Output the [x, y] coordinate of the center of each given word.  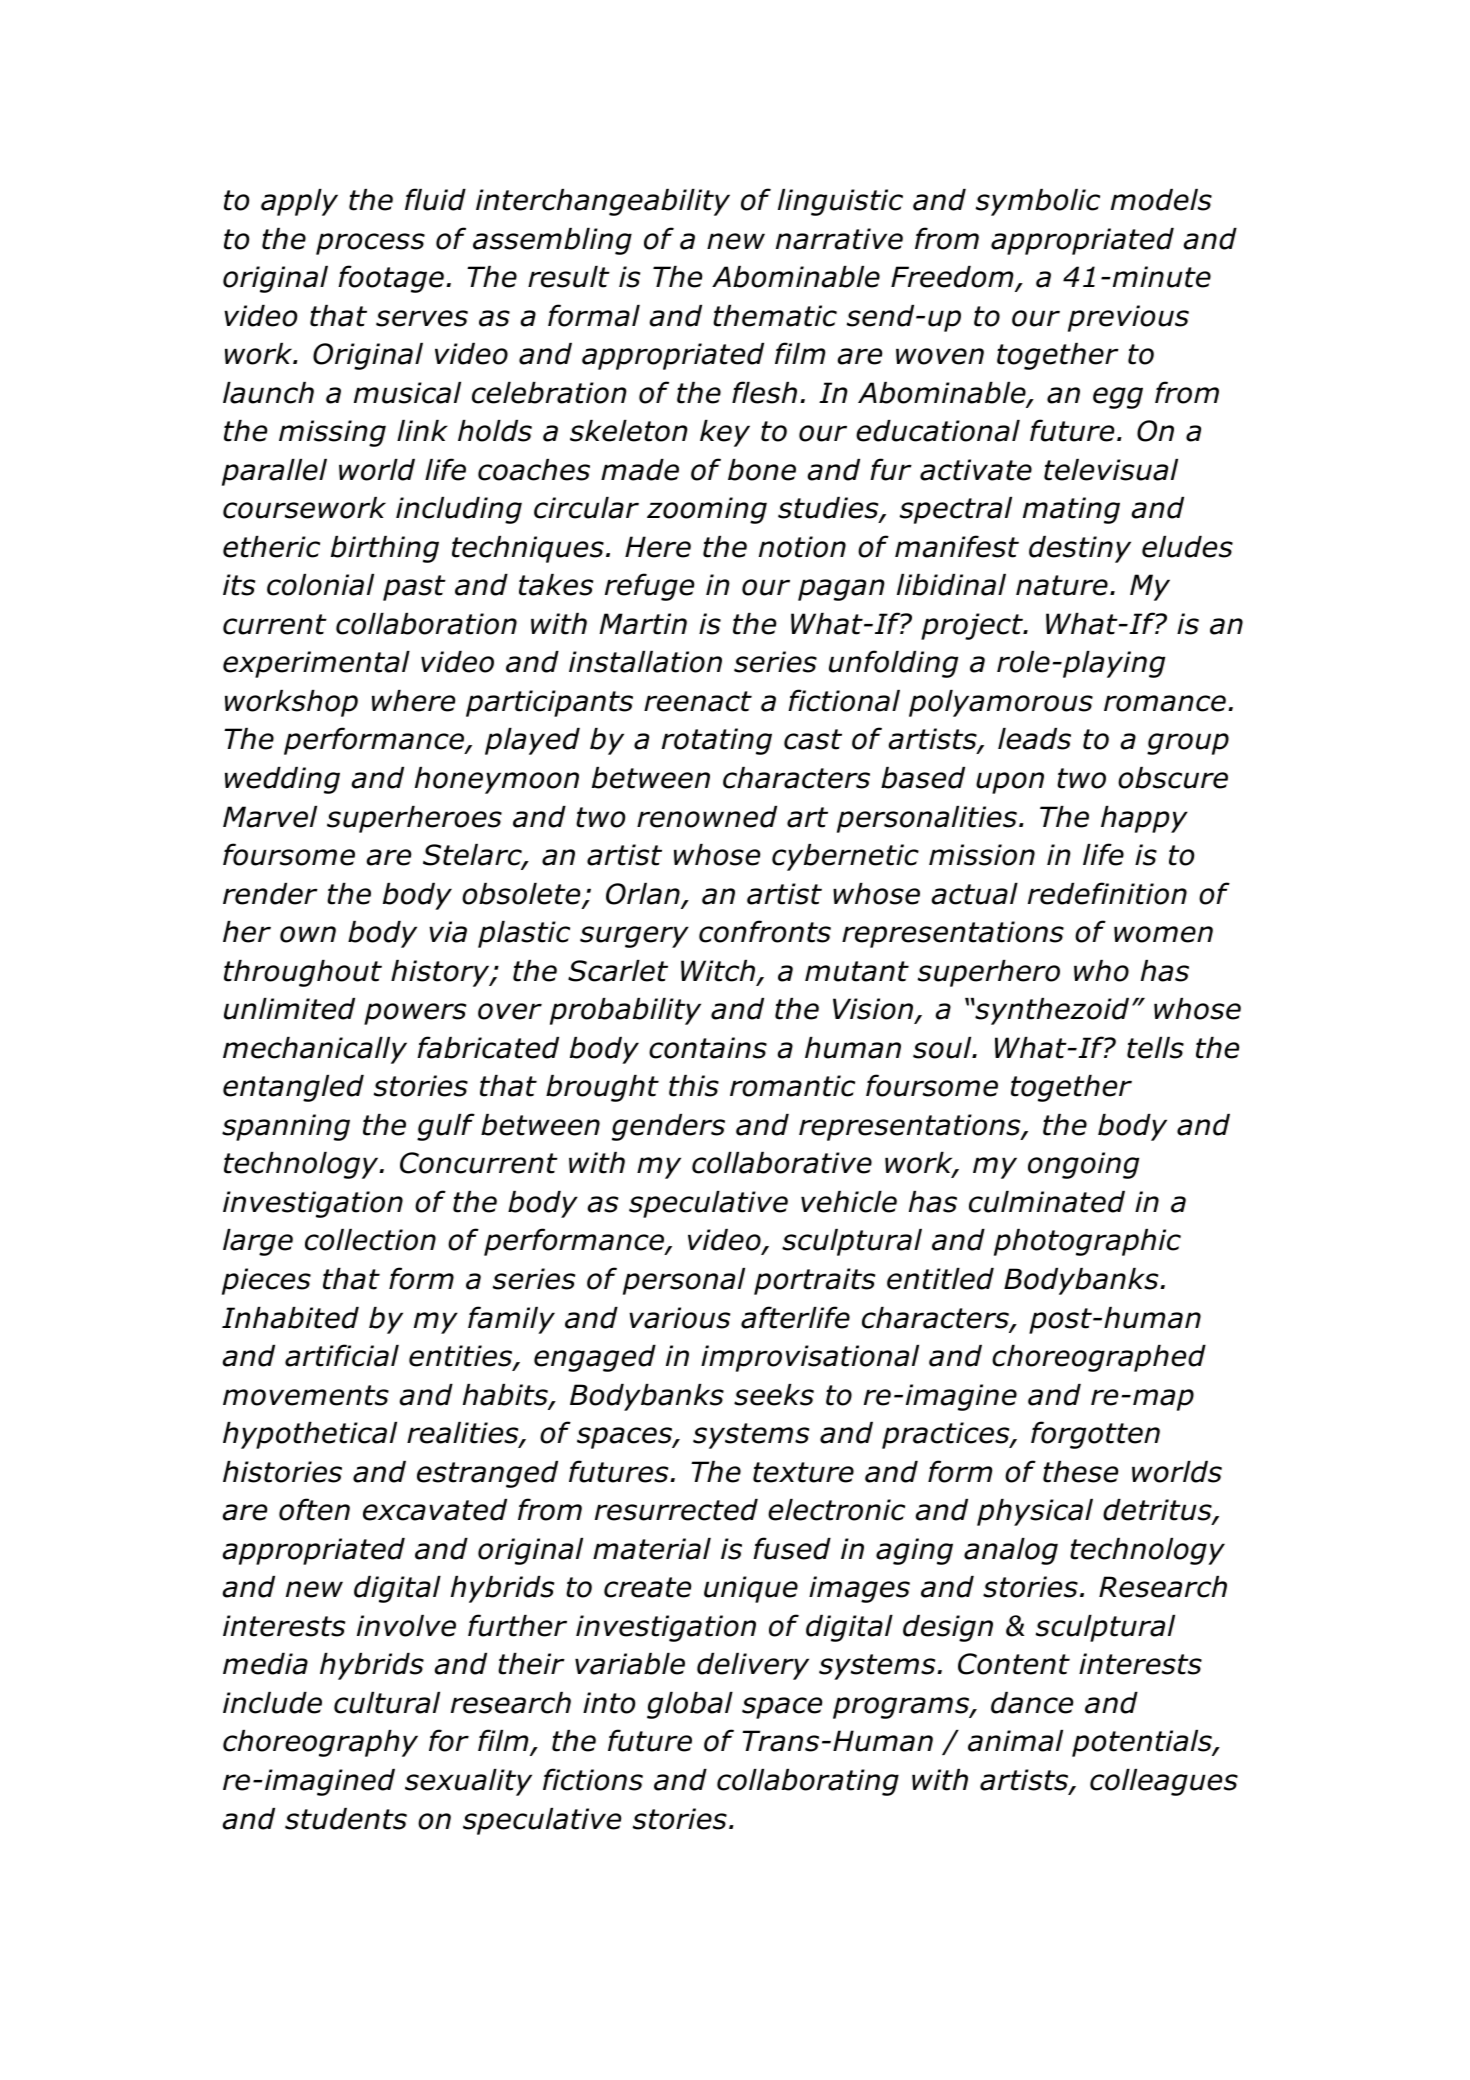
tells [1155, 1048]
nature [1062, 585]
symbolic [1038, 202]
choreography [320, 1743]
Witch [719, 972]
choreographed [1099, 1358]
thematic [775, 316]
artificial [342, 1355]
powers [415, 1014]
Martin [643, 624]
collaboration [426, 624]
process [370, 244]
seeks [774, 1395]
